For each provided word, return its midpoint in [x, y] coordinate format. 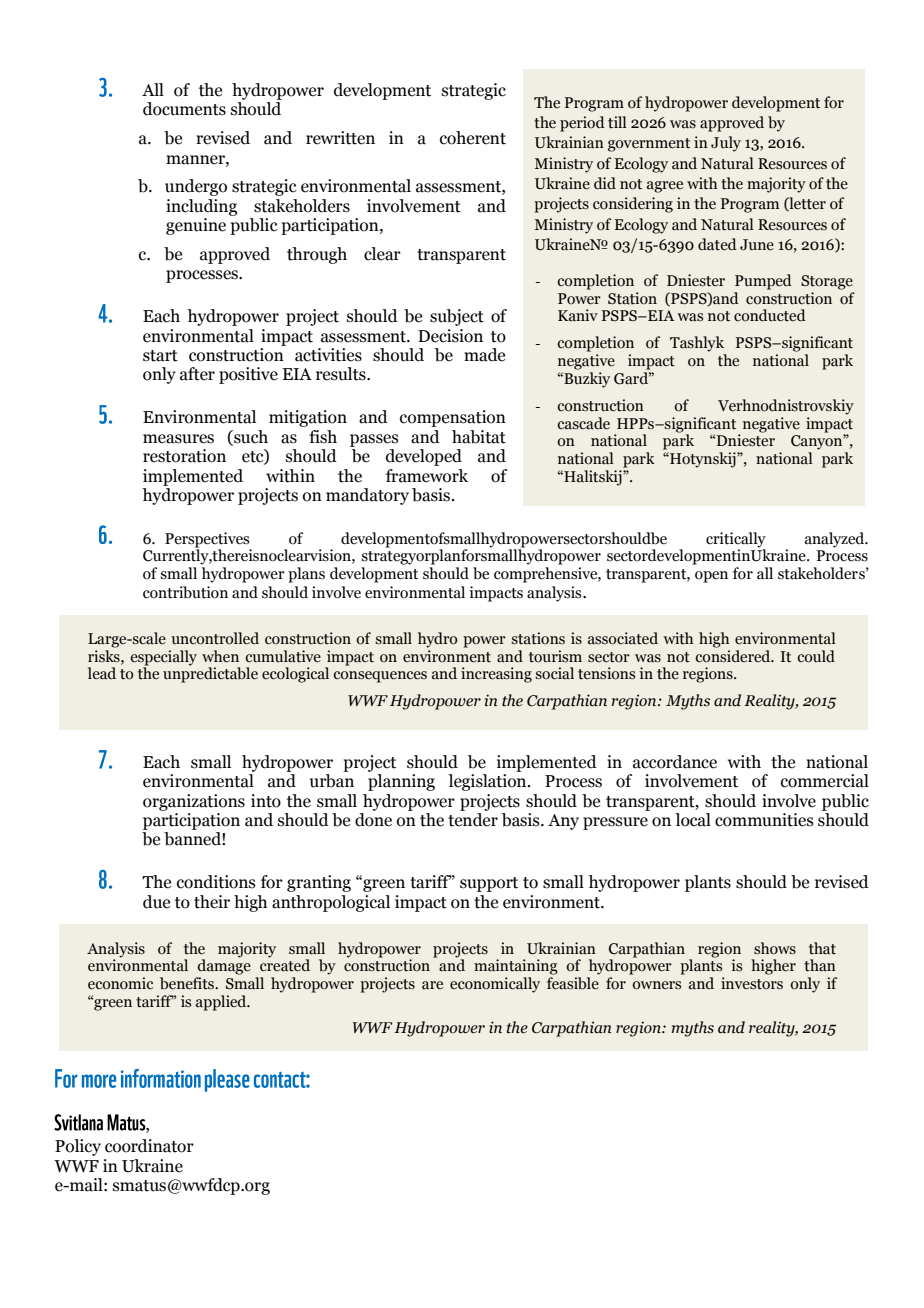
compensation [453, 418]
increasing [496, 675]
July [726, 144]
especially [163, 659]
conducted [770, 315]
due [156, 902]
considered [734, 656]
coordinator [149, 1146]
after [197, 374]
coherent [473, 138]
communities [764, 820]
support [489, 884]
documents [184, 109]
